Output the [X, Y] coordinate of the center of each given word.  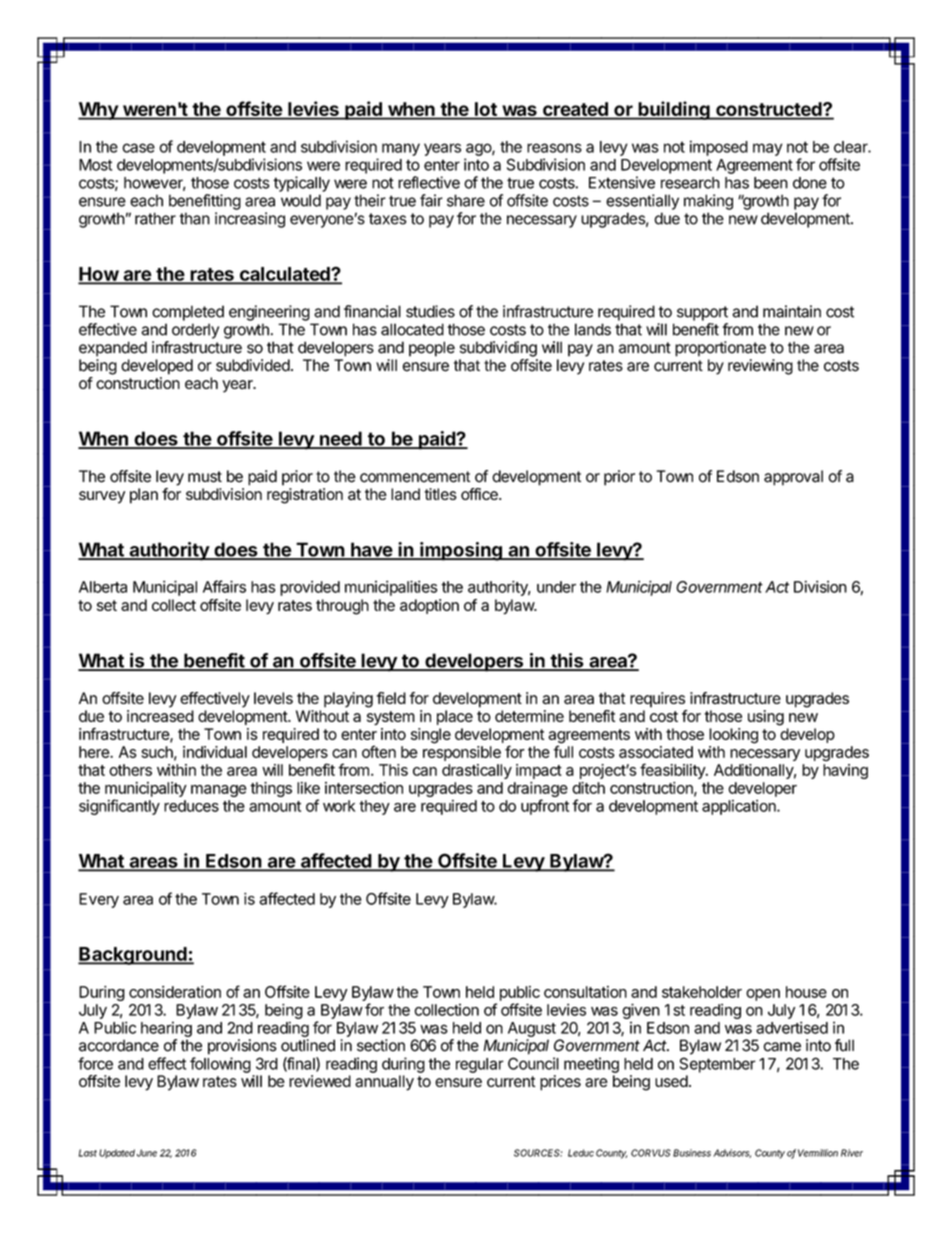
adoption [429, 606]
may [767, 149]
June [147, 1153]
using [766, 718]
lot [486, 110]
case [138, 148]
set [107, 605]
